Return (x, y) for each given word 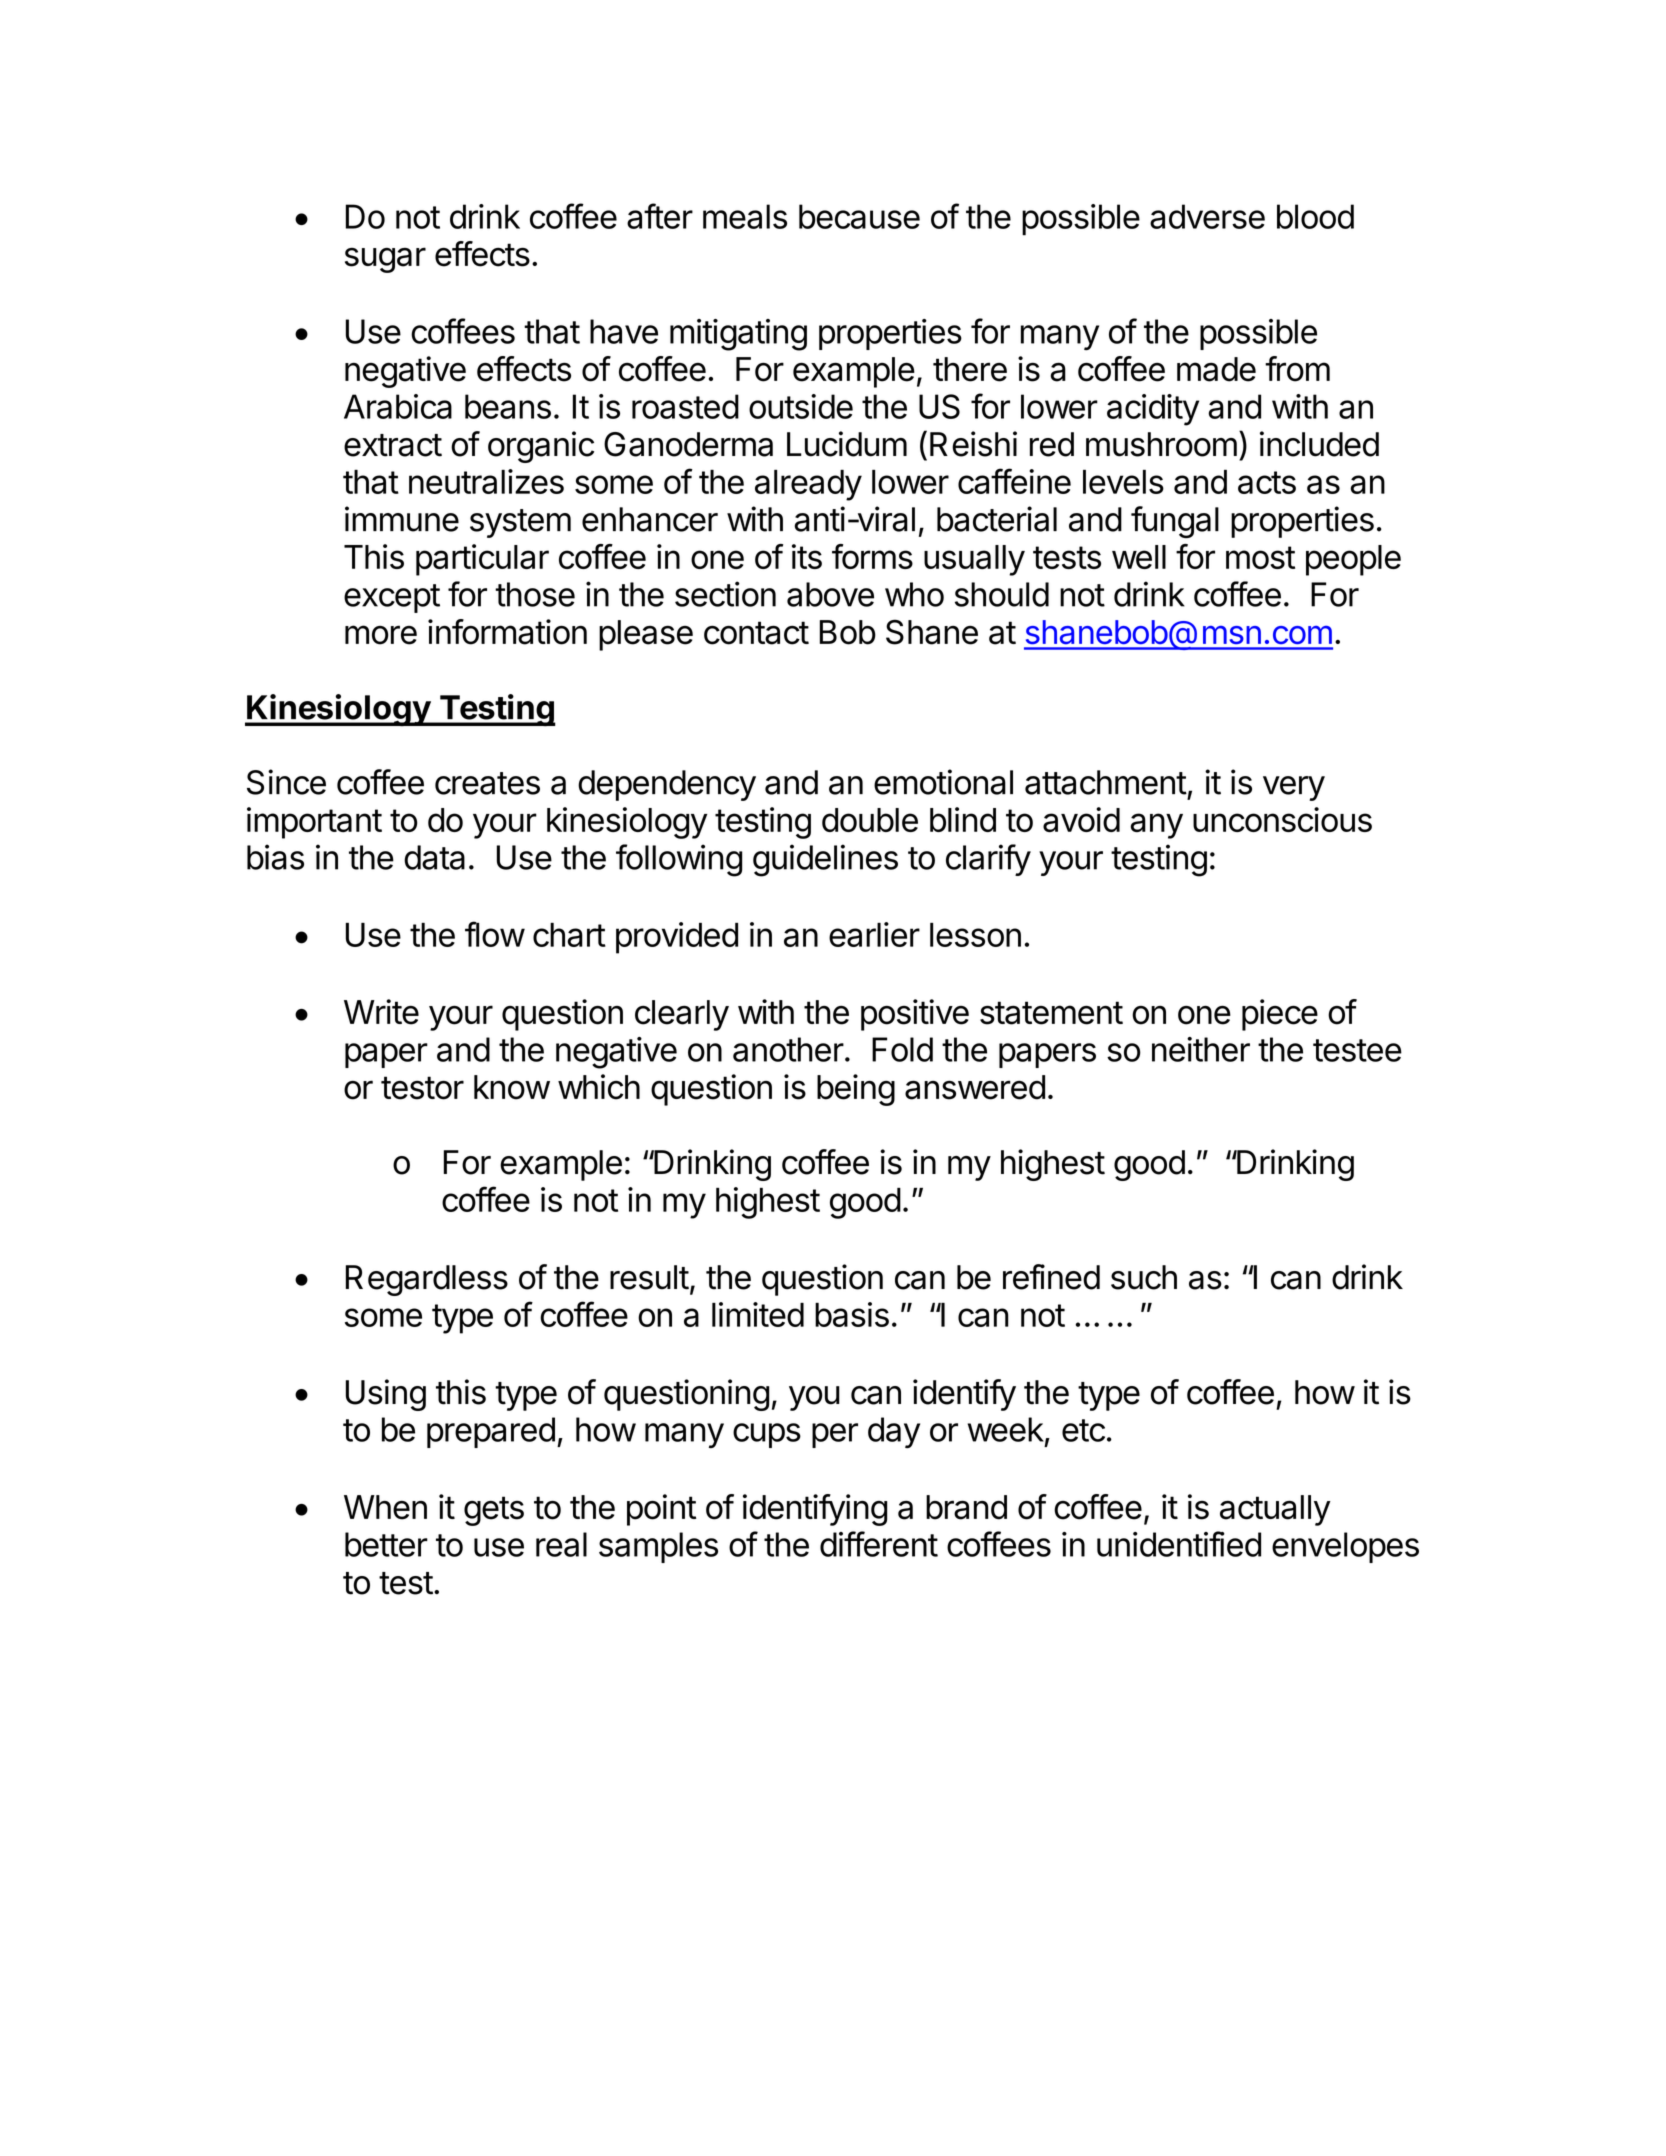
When (385, 1507)
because (859, 216)
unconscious (1282, 819)
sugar (385, 260)
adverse (1207, 216)
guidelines (825, 860)
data (434, 857)
